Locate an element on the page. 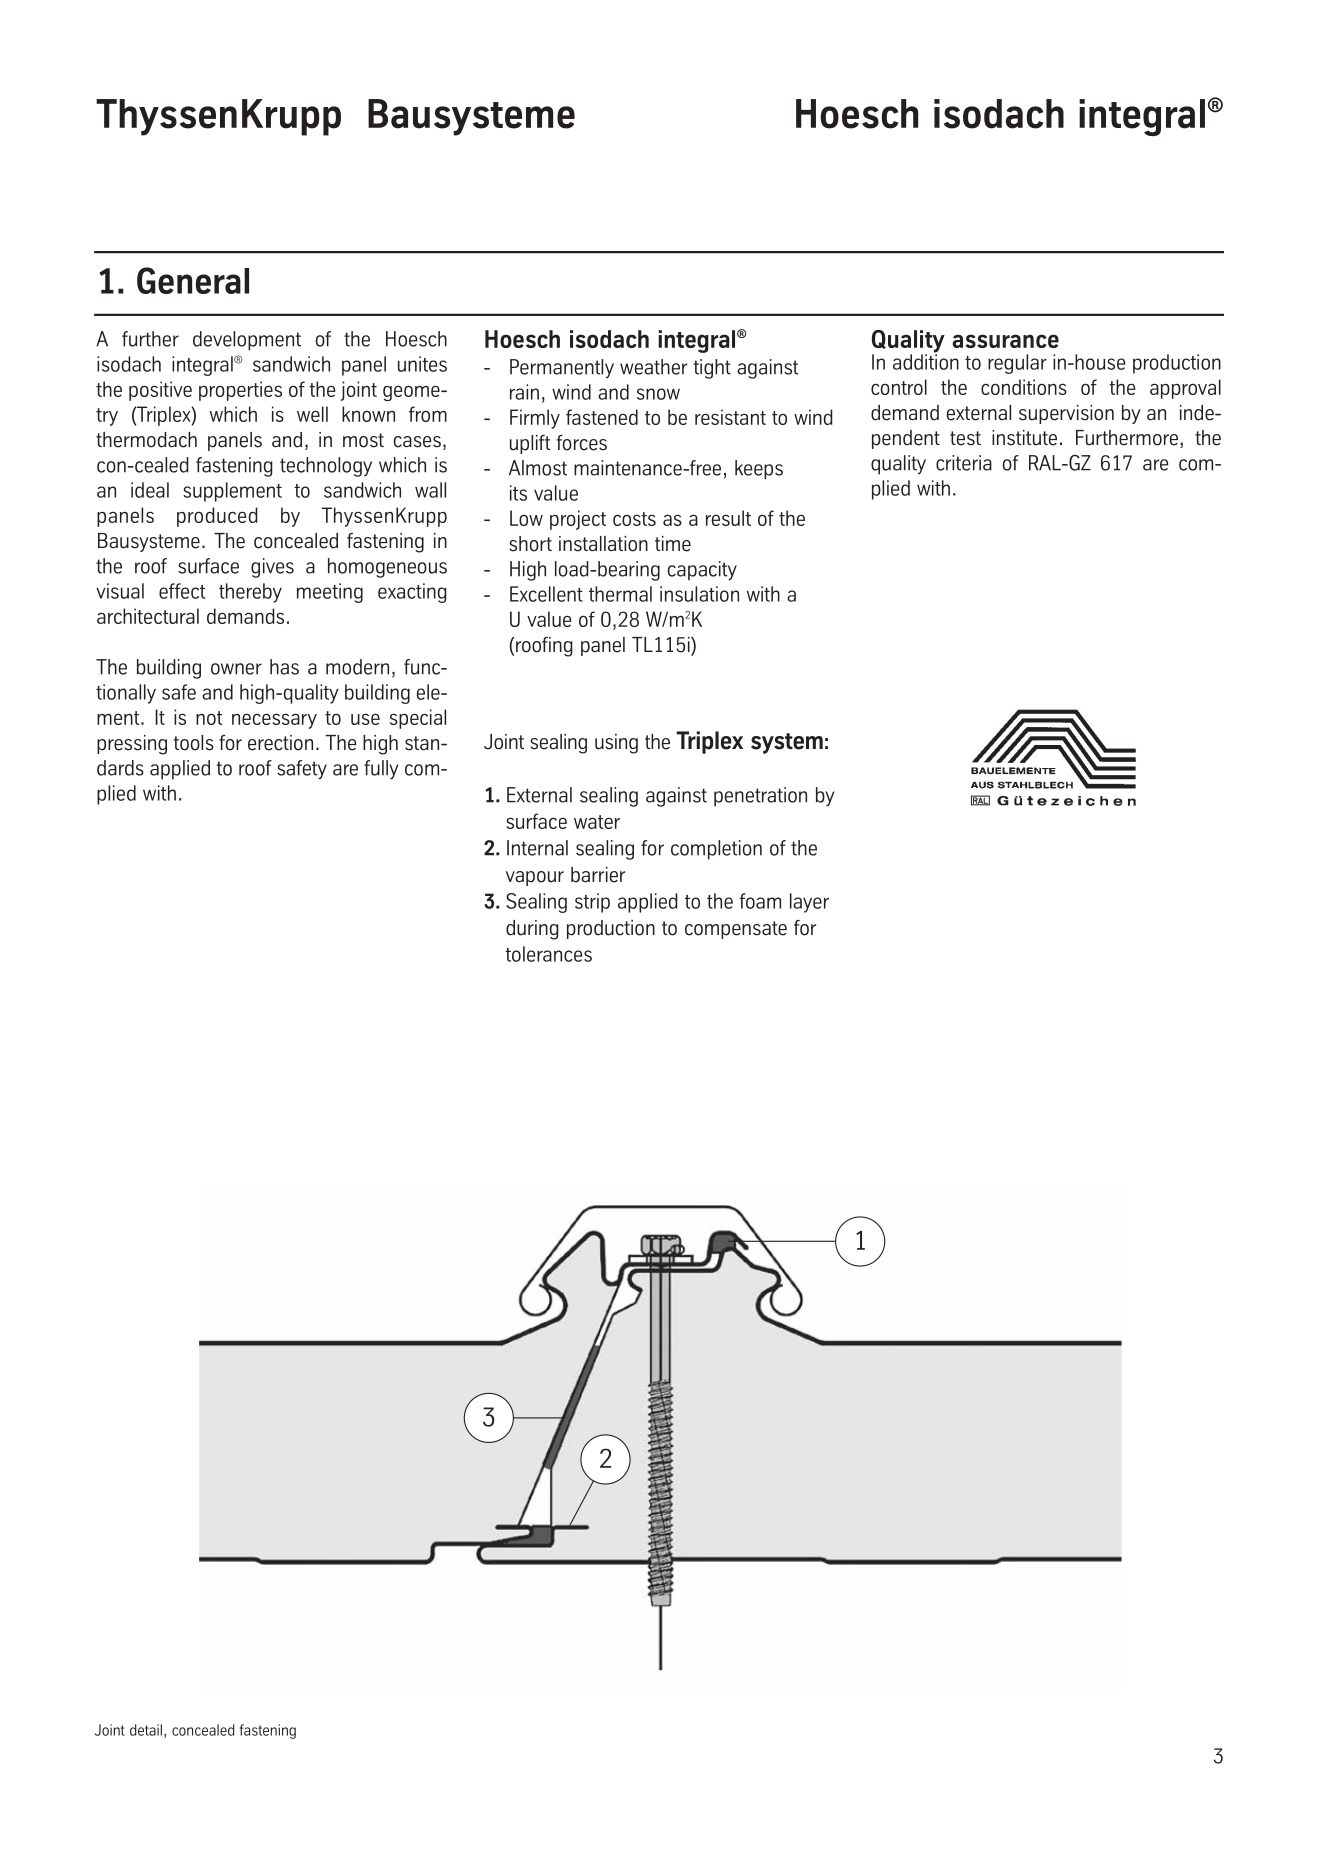  assurance is located at coordinates (1005, 341).
